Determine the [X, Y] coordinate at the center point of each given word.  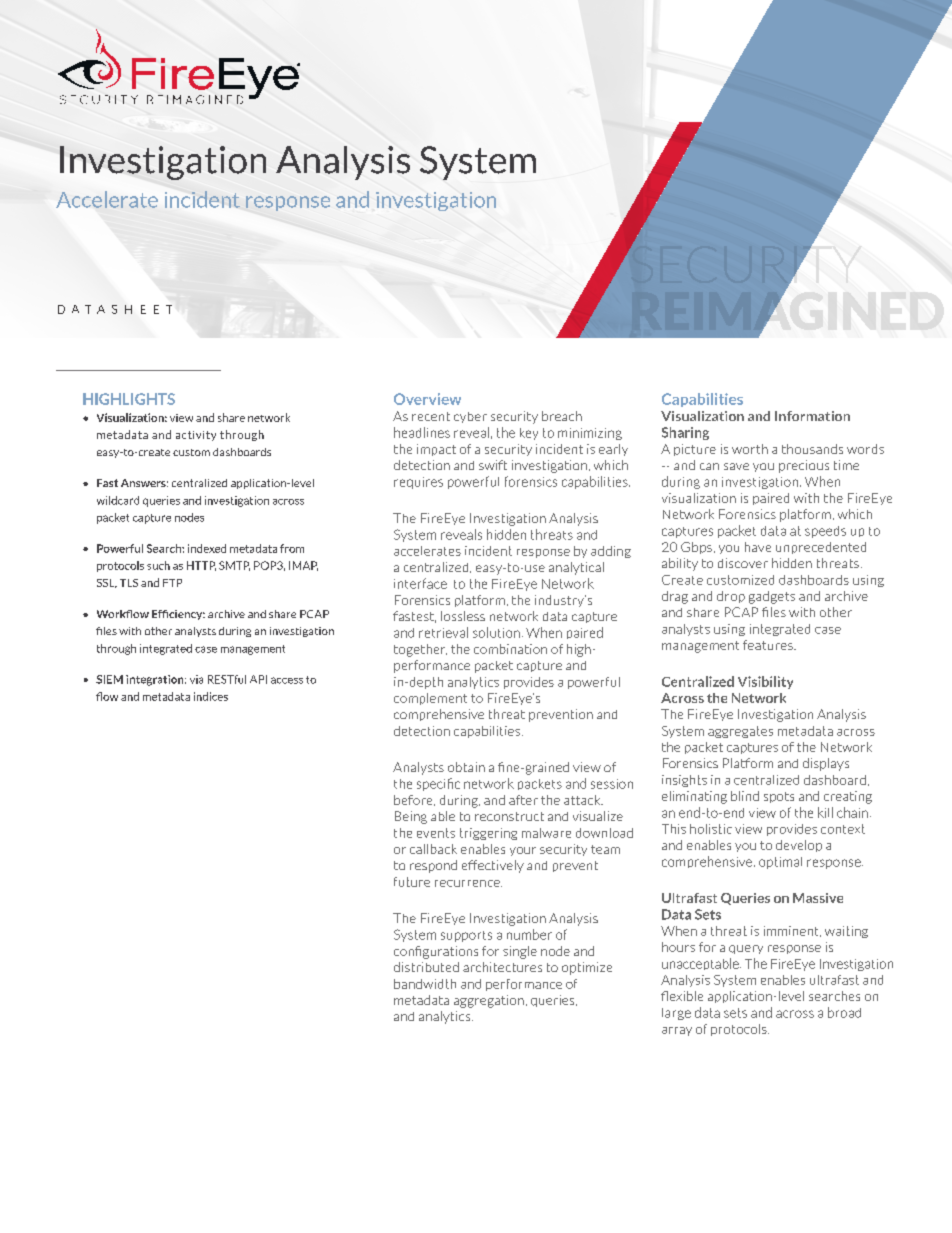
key [529, 434]
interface [420, 583]
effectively [493, 866]
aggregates [740, 732]
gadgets [772, 597]
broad [844, 1012]
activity [196, 436]
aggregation [489, 1001]
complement [430, 699]
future [412, 882]
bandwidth [425, 984]
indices [211, 696]
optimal [780, 863]
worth [750, 449]
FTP [172, 583]
